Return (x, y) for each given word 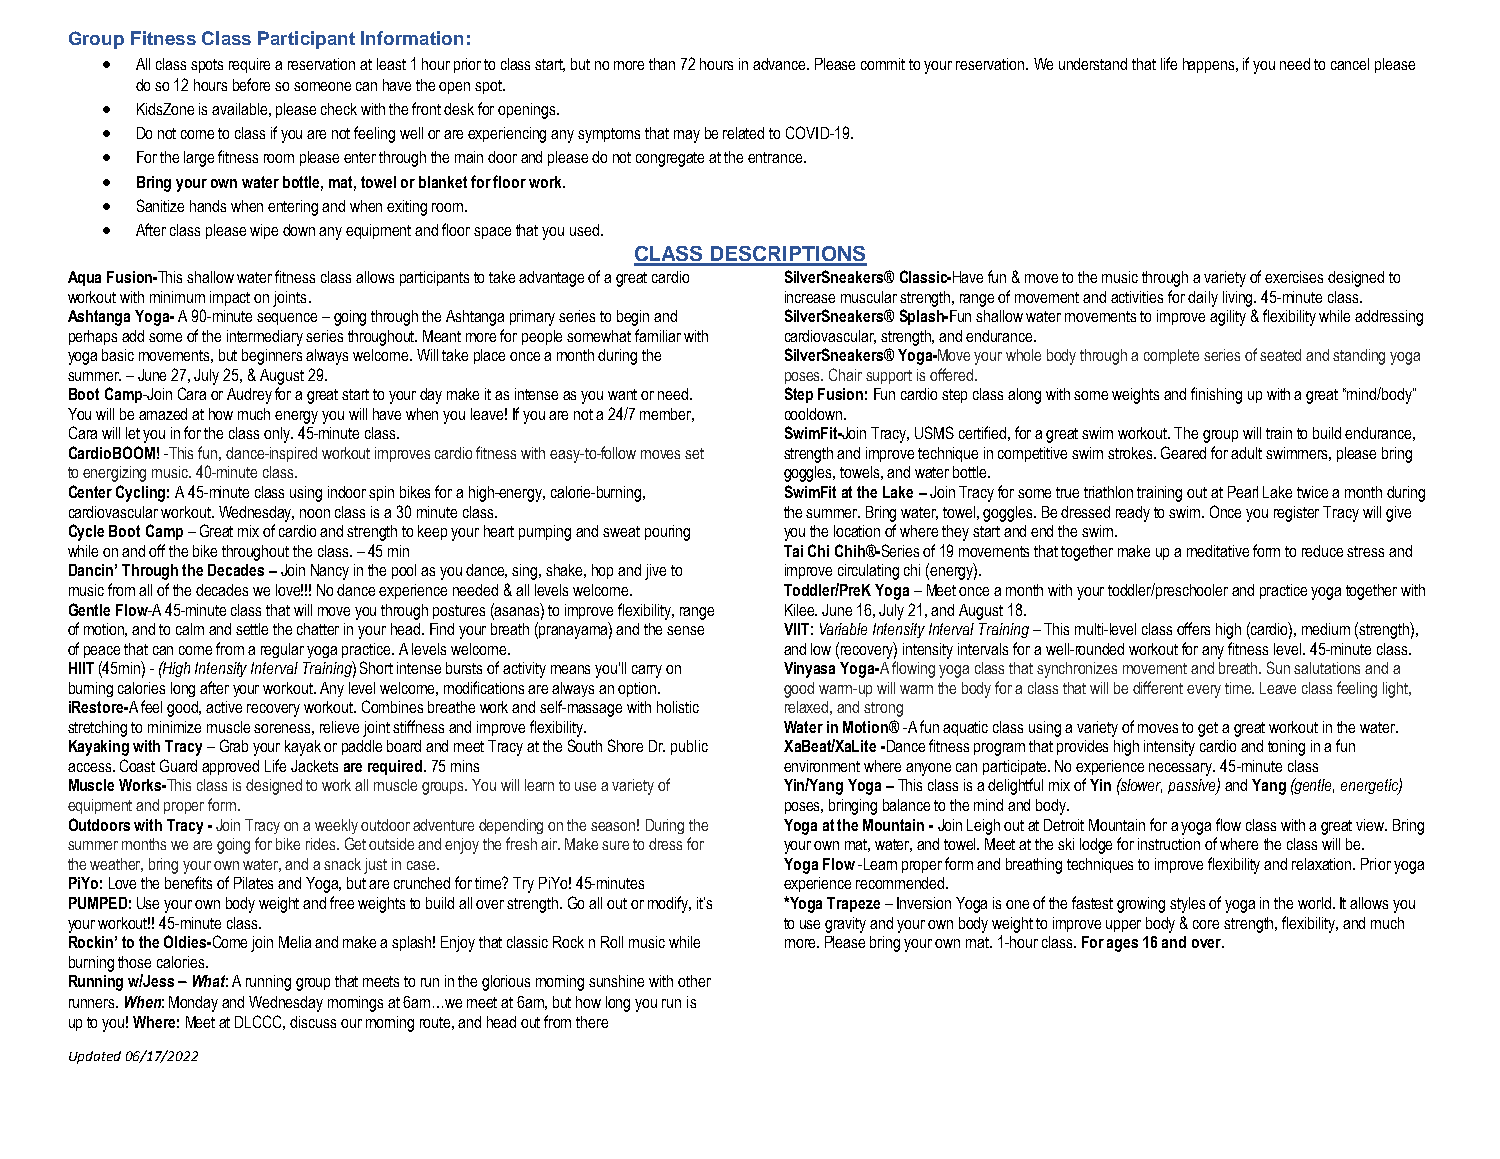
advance (781, 64)
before (251, 84)
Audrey (249, 396)
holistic (678, 707)
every (1204, 691)
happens (1210, 65)
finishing (1216, 395)
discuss (313, 1022)
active (224, 707)
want (622, 394)
